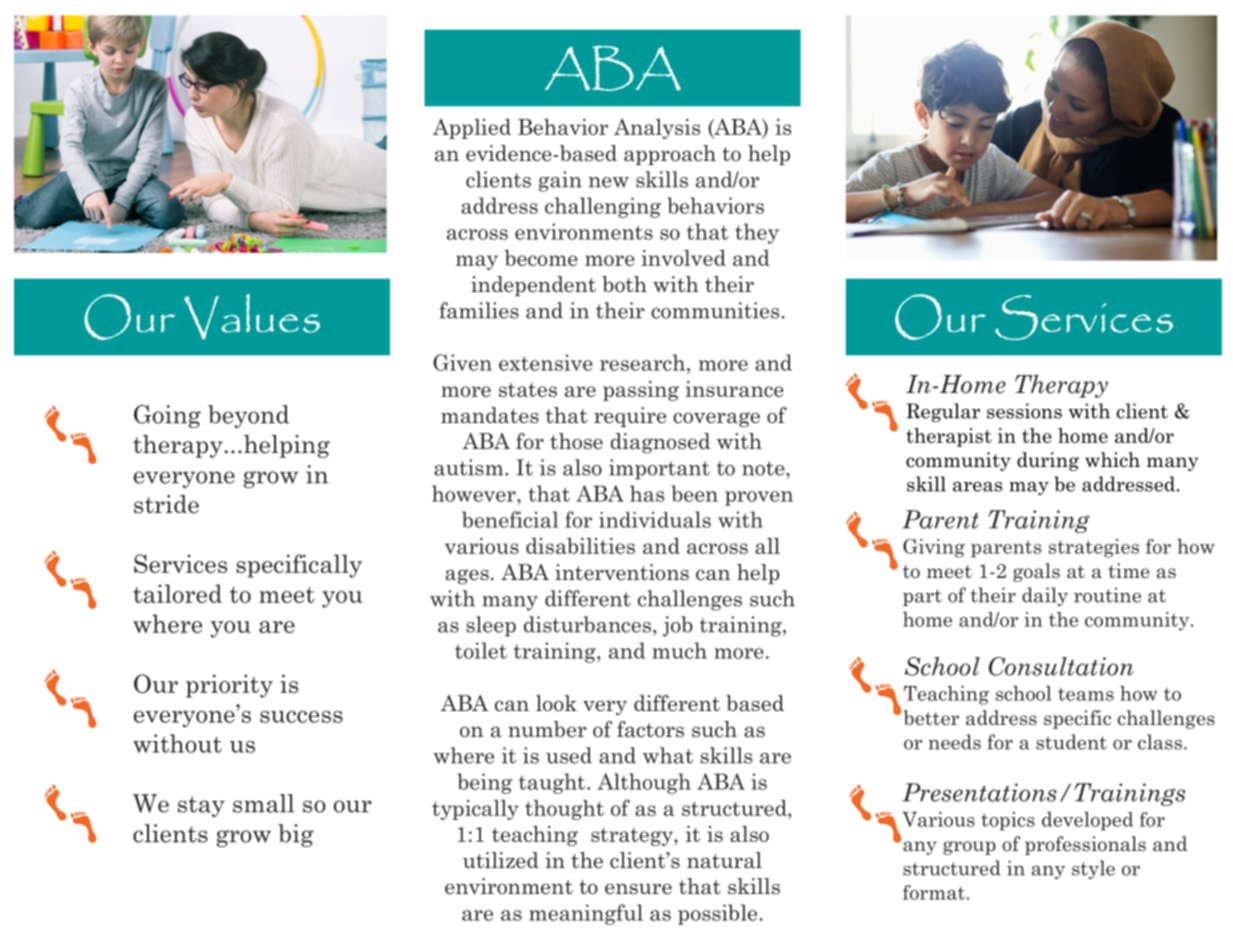  I want to click on sessions, so click(1024, 411).
